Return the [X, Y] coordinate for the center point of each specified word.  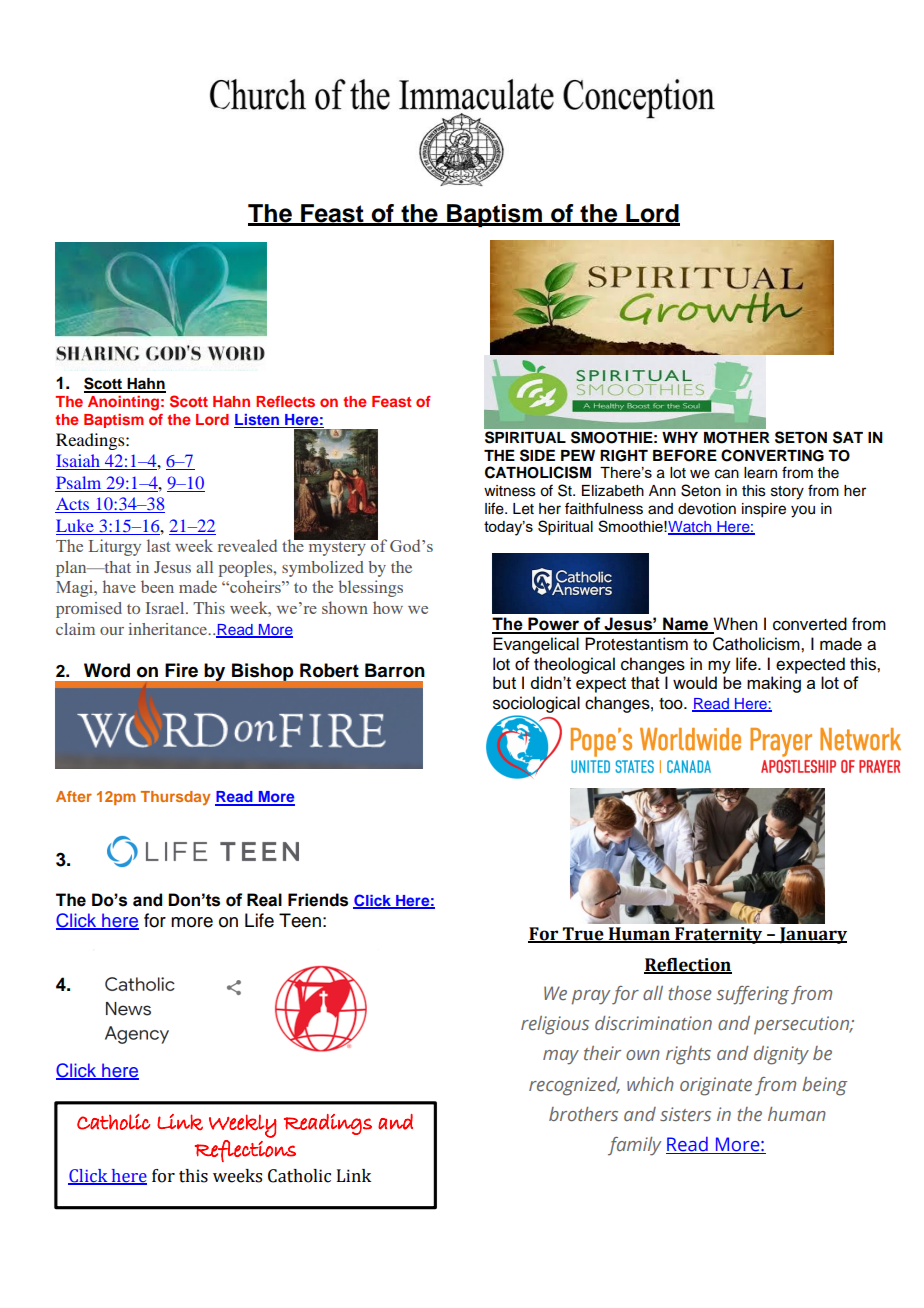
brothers [583, 1114]
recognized [574, 1086]
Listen [257, 421]
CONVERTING [772, 455]
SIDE [537, 455]
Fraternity [719, 935]
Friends [318, 900]
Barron [395, 670]
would [695, 682]
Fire [181, 670]
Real [264, 900]
